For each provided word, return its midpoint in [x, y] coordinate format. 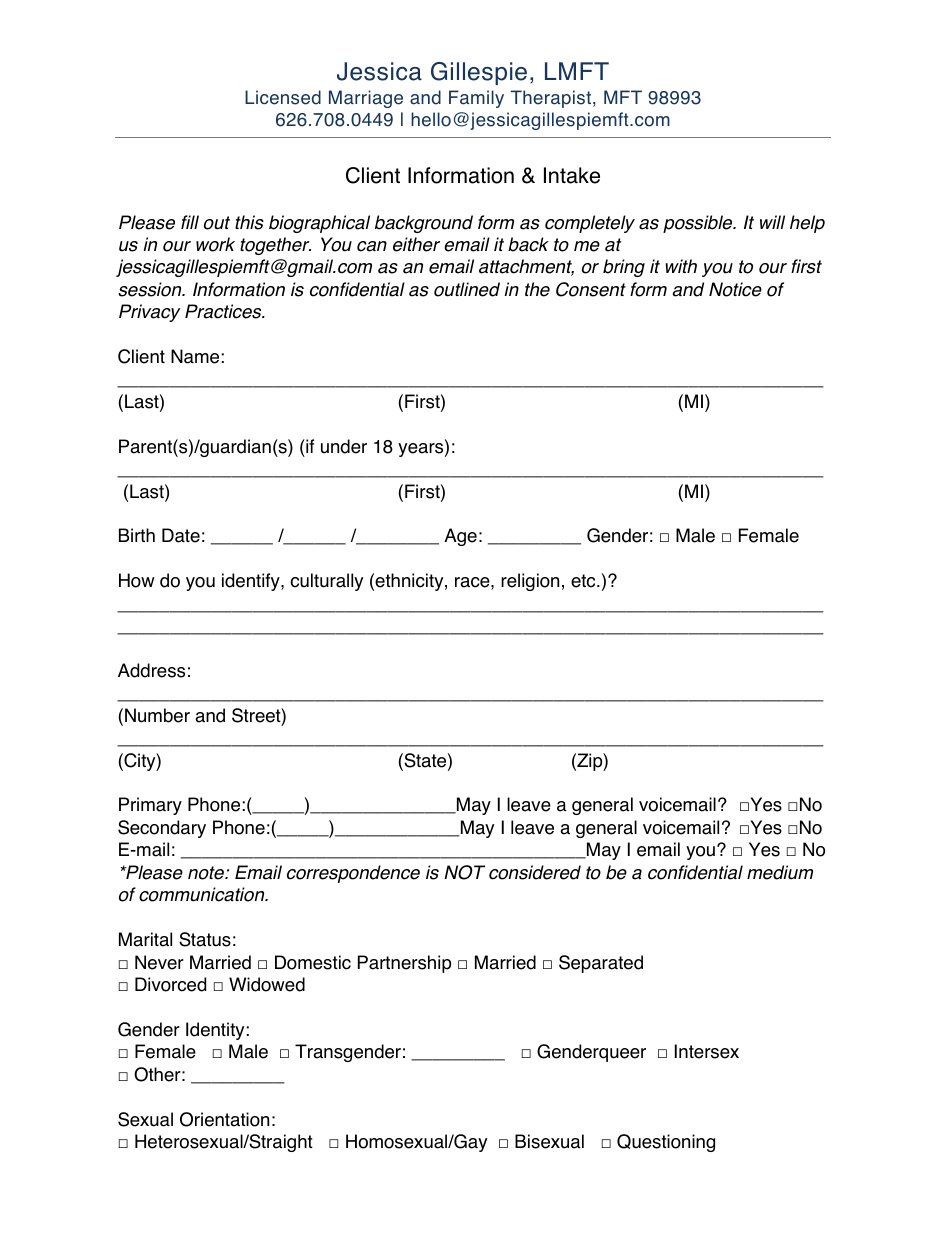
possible [699, 224]
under [344, 446]
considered [535, 872]
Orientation [224, 1119]
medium [780, 872]
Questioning [666, 1143]
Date [181, 535]
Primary [150, 806]
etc [584, 581]
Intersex [707, 1051]
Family [476, 99]
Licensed [283, 97]
